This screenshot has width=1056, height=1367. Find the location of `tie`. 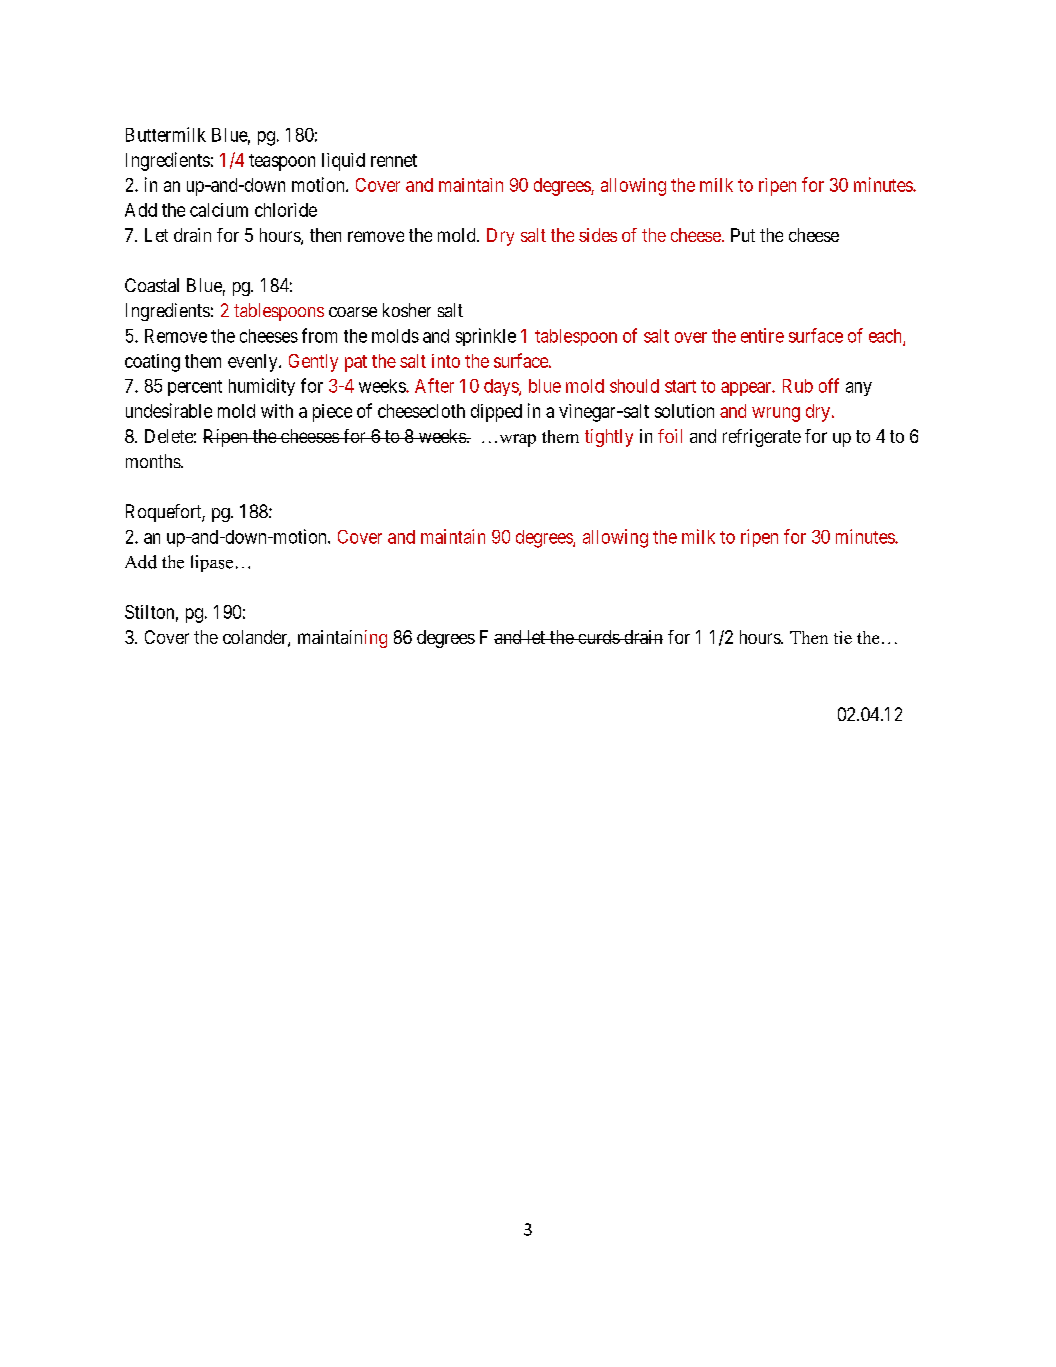

tie is located at coordinates (843, 637).
